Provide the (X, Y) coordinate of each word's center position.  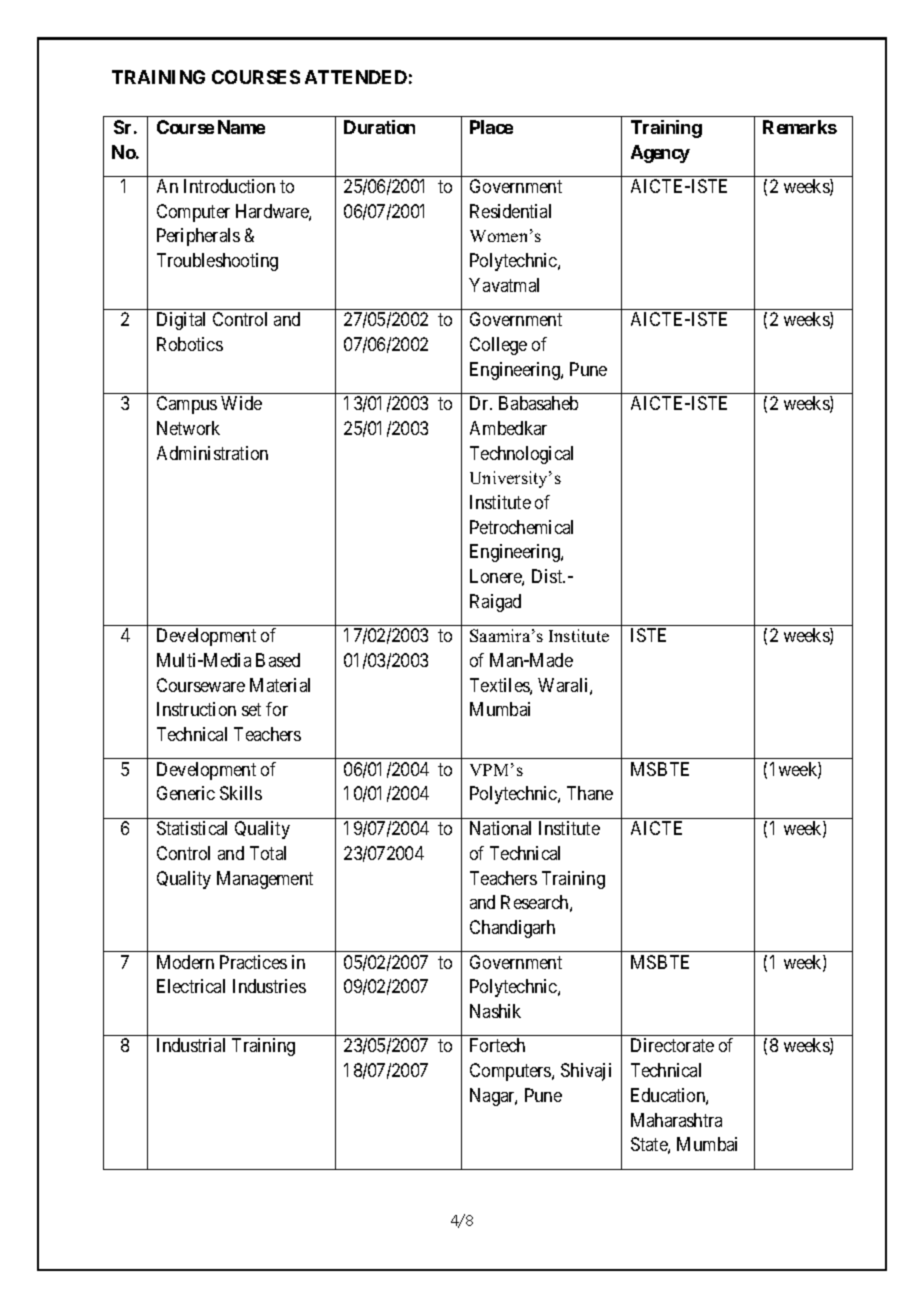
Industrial (191, 1045)
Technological (521, 455)
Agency (660, 154)
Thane (590, 793)
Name (241, 127)
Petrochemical (521, 527)
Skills (241, 793)
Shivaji (586, 1072)
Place (491, 127)
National (500, 828)
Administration (212, 453)
